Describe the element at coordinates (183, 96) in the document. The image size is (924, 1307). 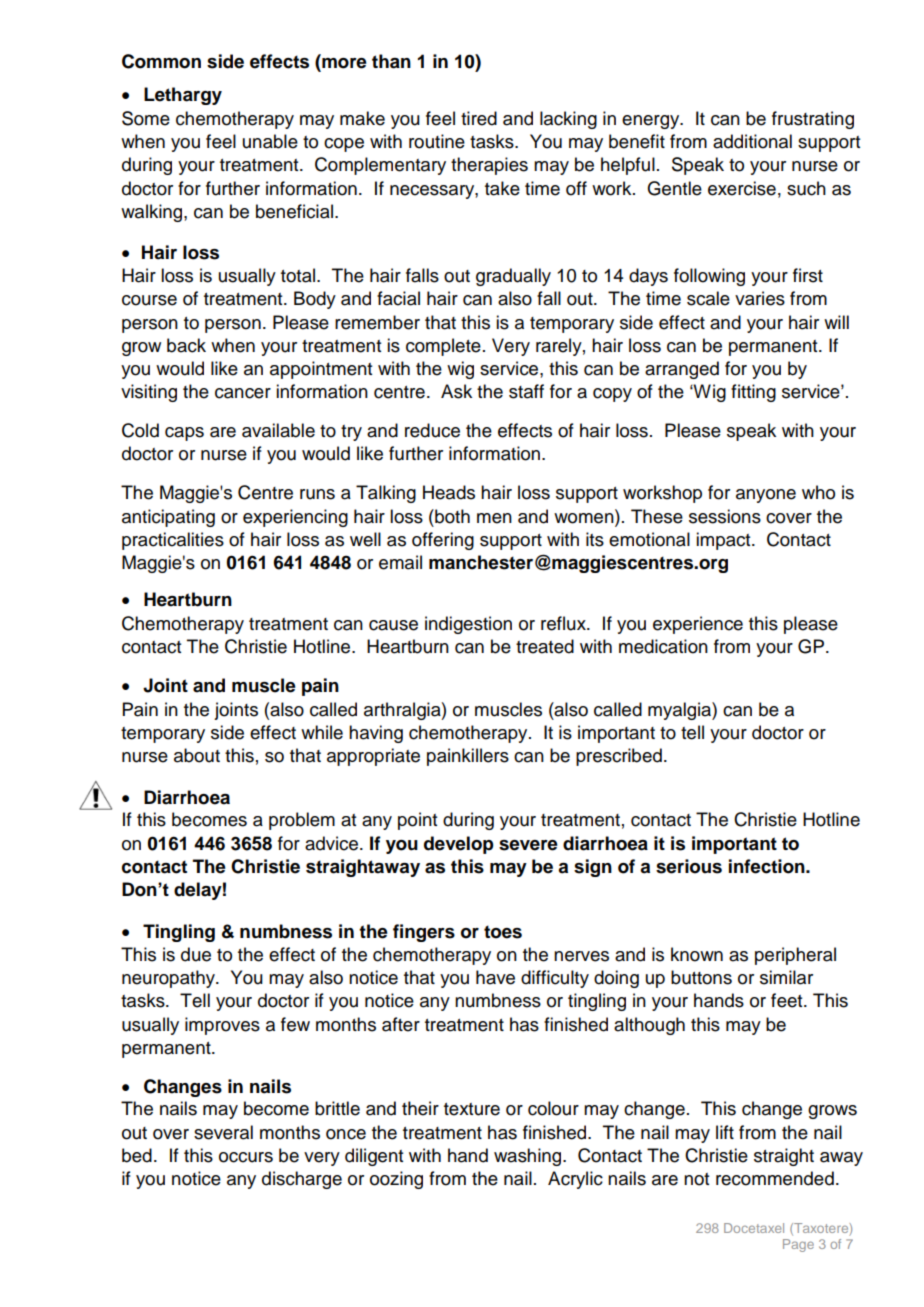
I see `Lethargy` at that location.
